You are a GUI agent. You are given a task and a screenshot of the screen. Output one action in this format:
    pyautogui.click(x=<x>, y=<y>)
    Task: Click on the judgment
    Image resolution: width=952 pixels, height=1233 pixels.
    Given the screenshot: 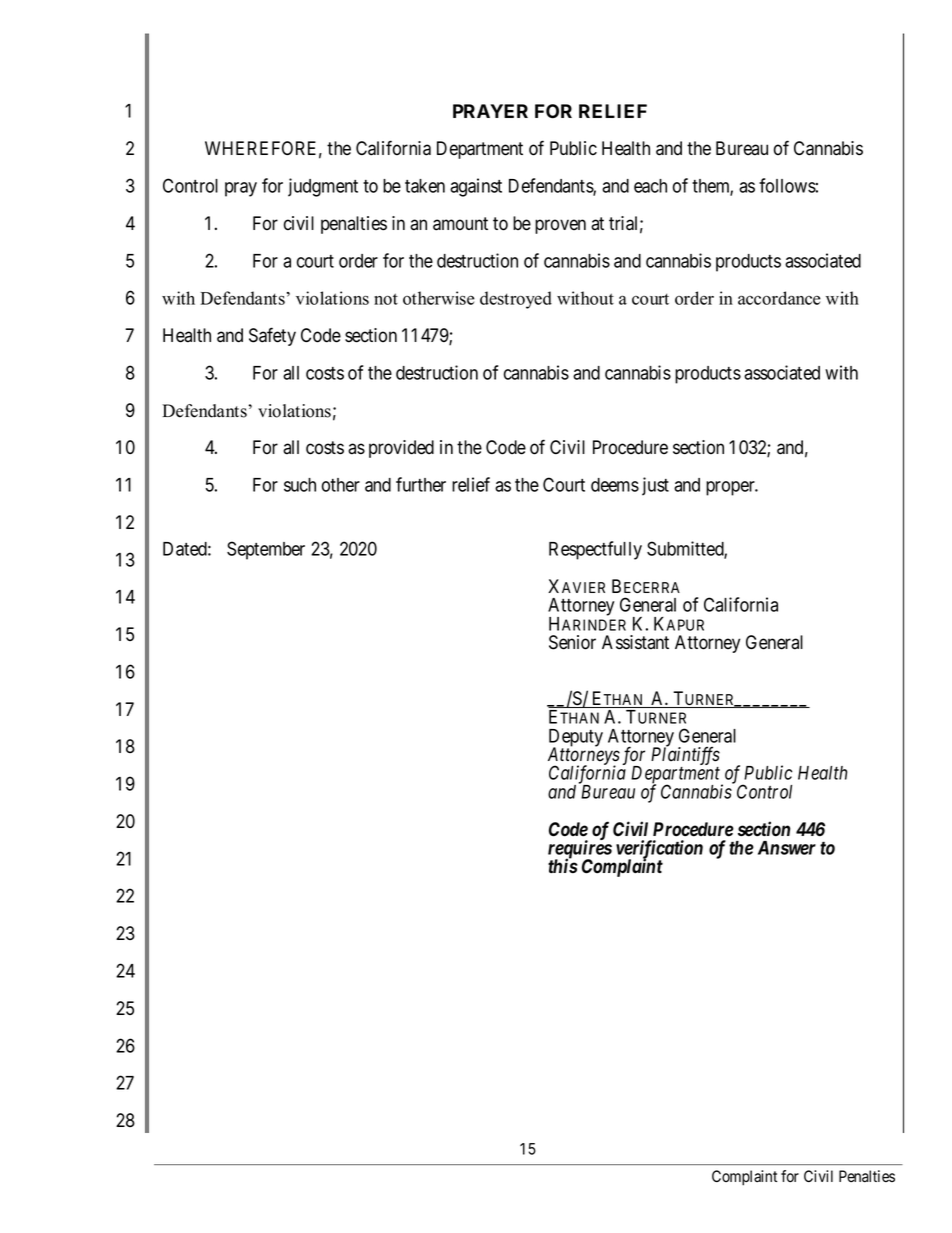 What is the action you would take?
    pyautogui.click(x=323, y=187)
